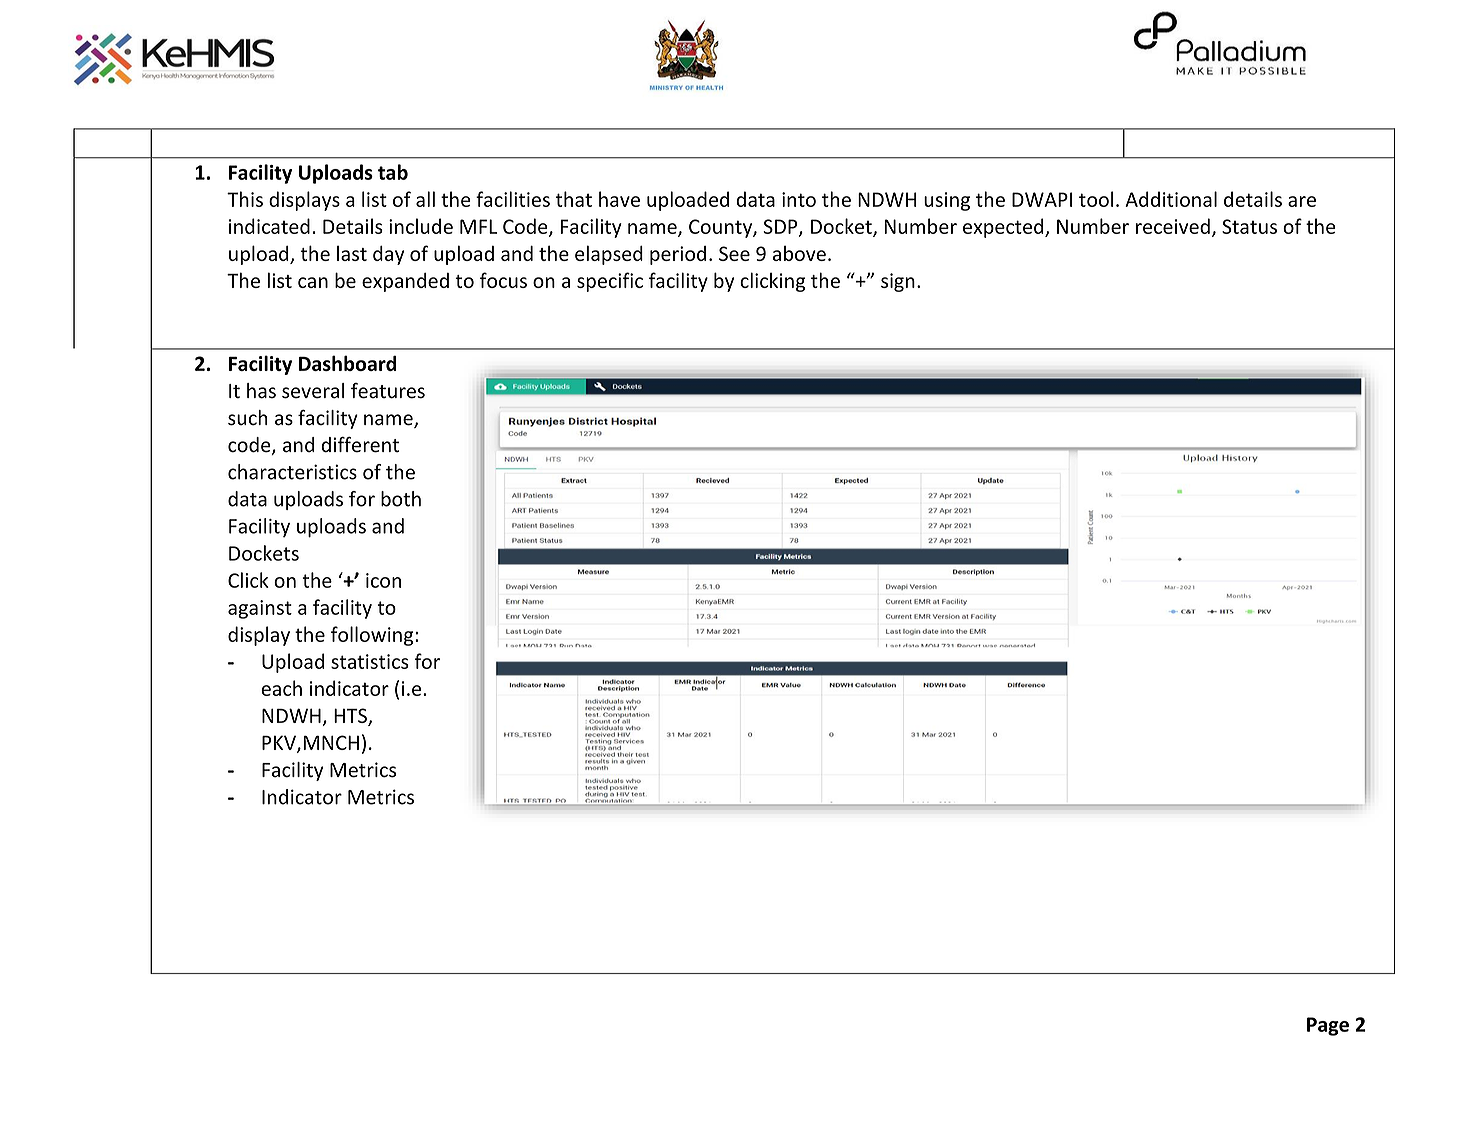  I want to click on characteristics, so click(292, 472).
